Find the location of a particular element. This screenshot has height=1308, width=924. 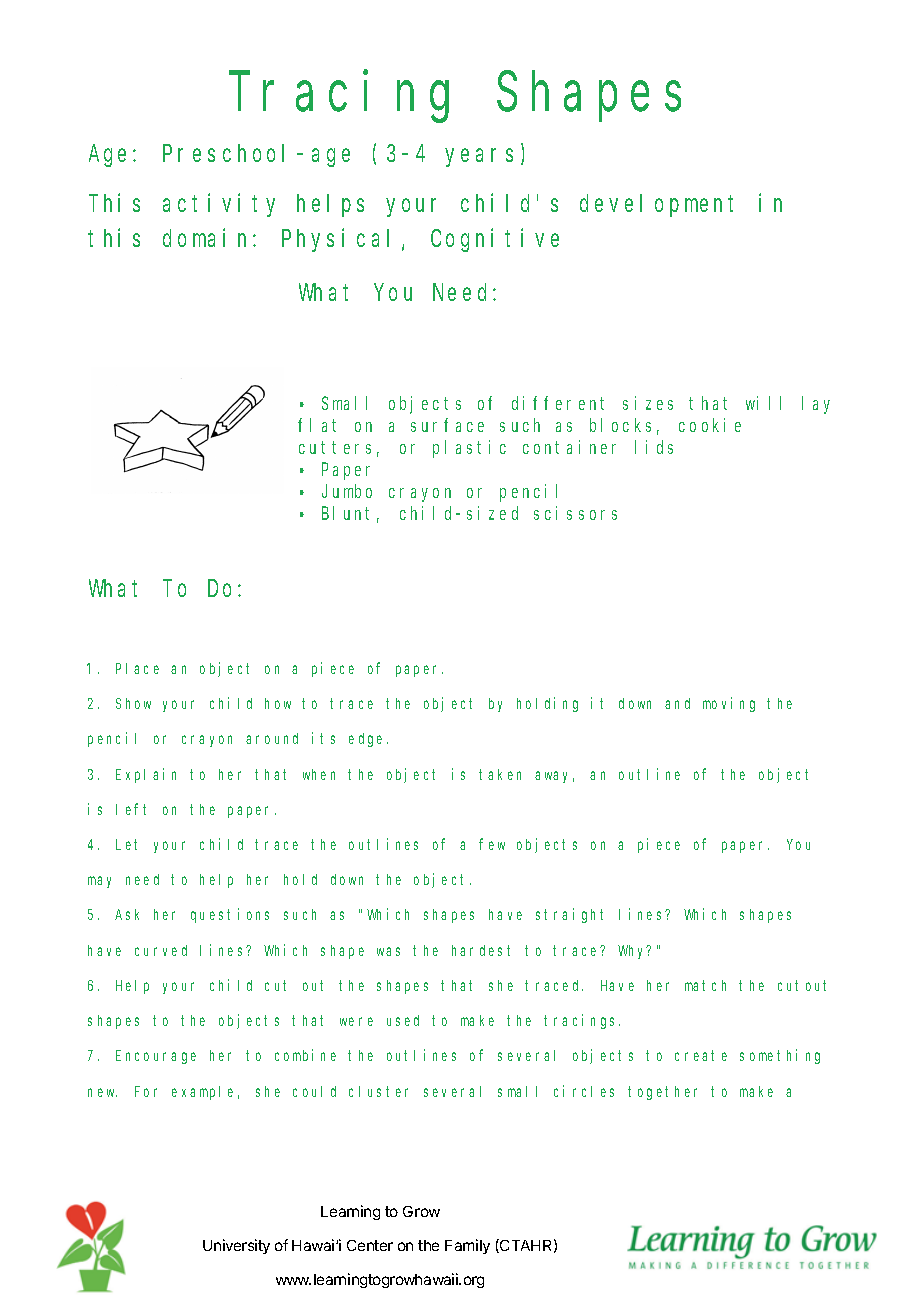

domain is located at coordinates (208, 238).
